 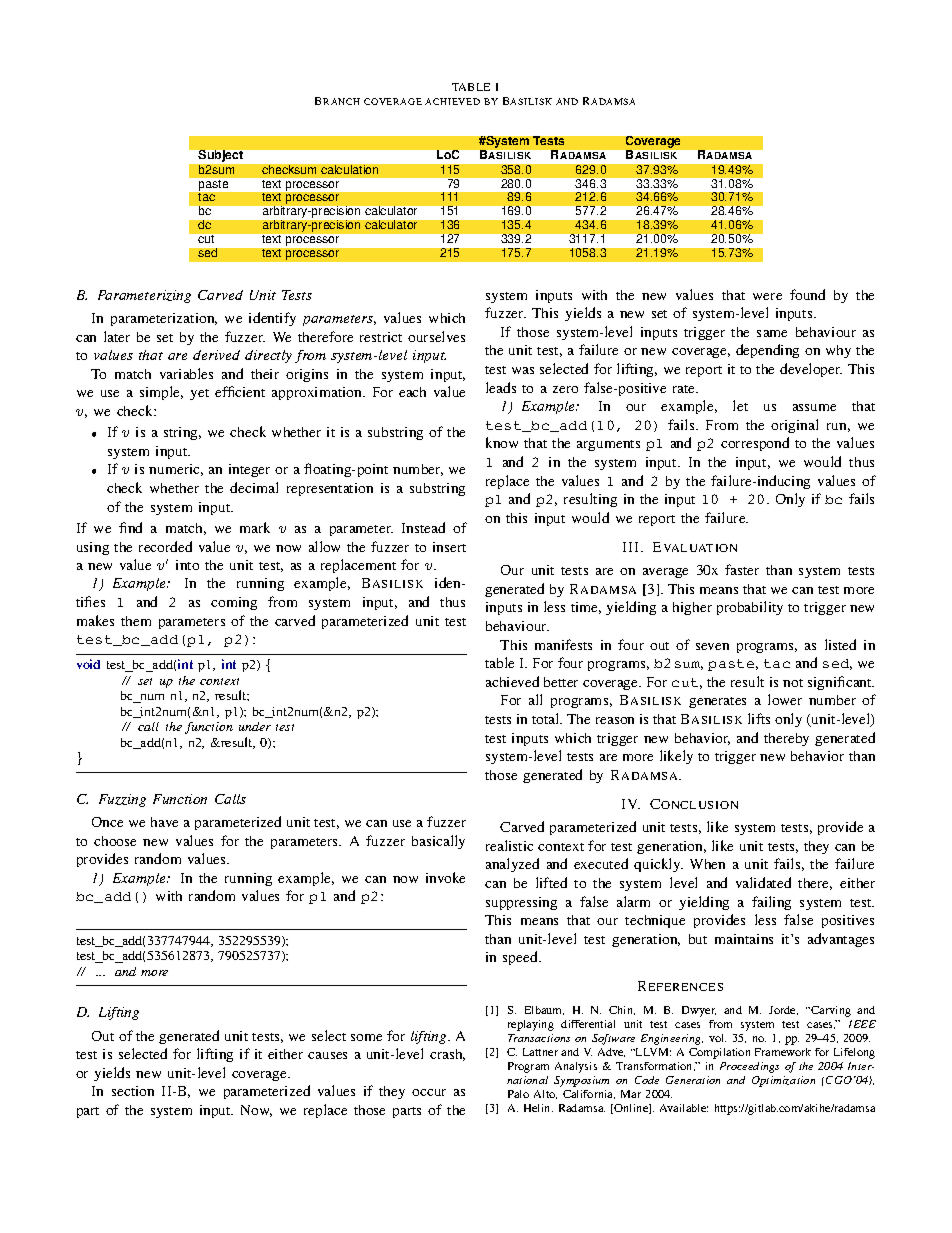 What do you see at coordinates (164, 822) in the screenshot?
I see `have` at bounding box center [164, 822].
